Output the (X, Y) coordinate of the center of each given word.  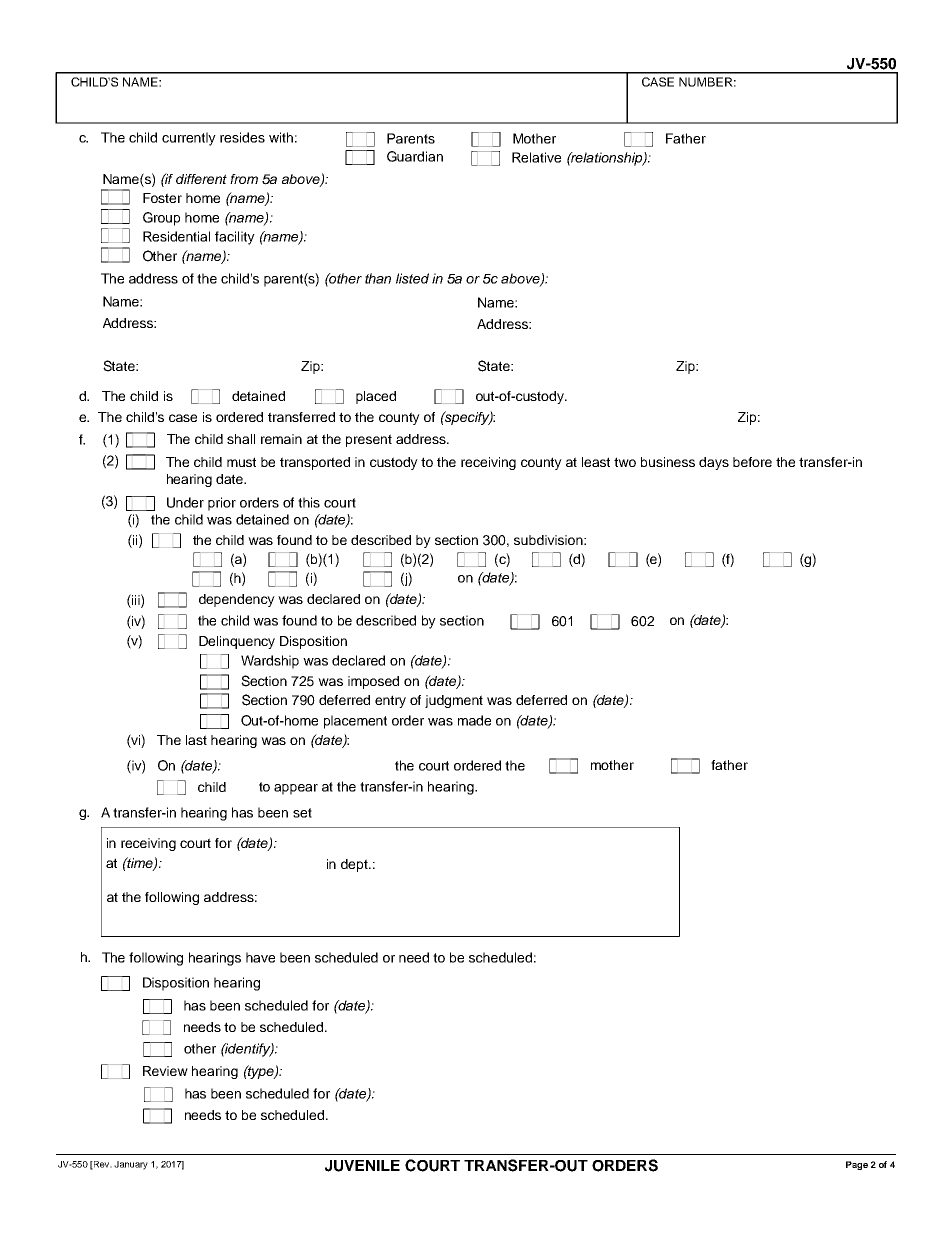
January (131, 1165)
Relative (536, 157)
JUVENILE (362, 1166)
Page (857, 1165)
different (201, 179)
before (752, 462)
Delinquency (237, 642)
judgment (454, 701)
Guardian (415, 156)
